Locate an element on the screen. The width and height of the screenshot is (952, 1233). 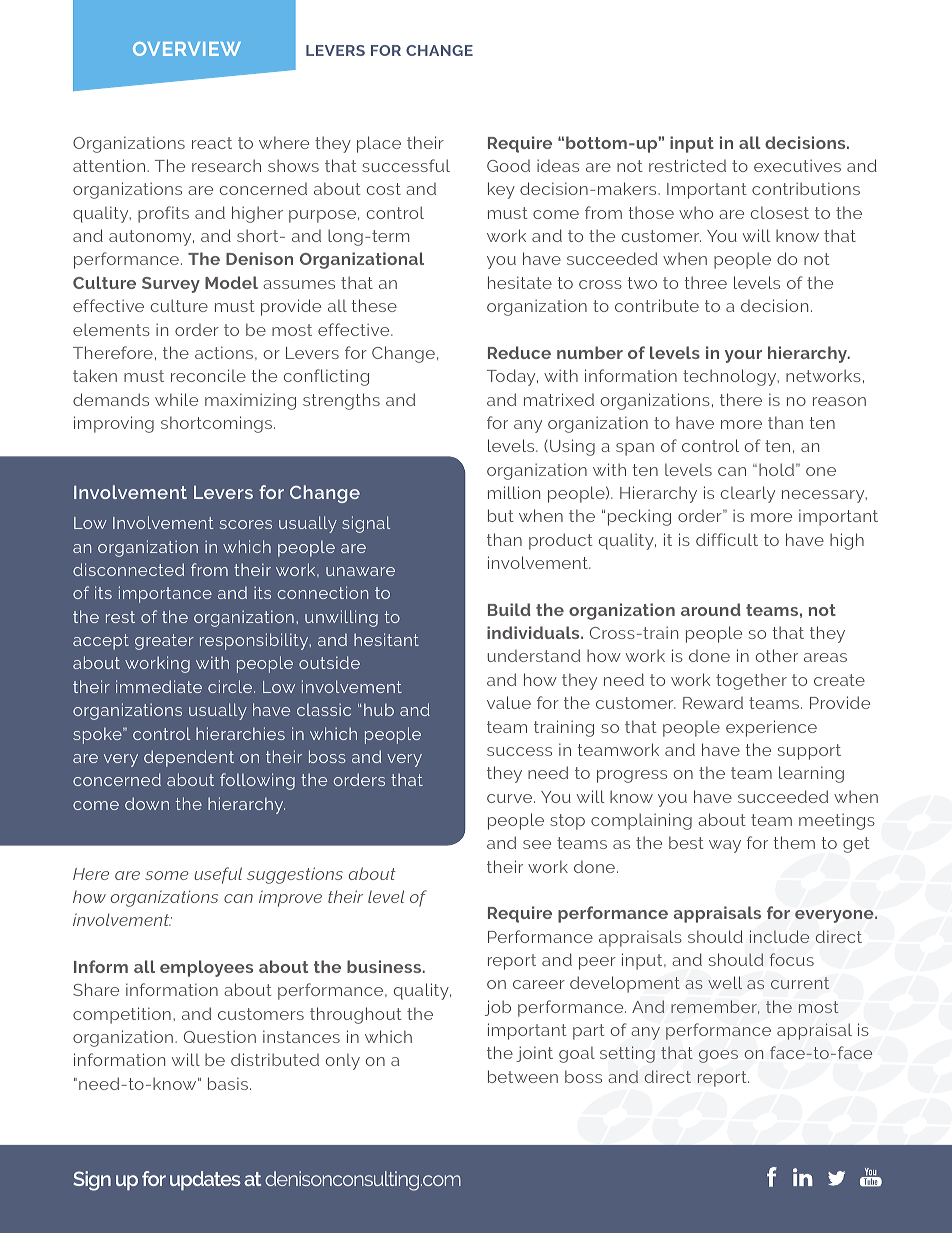
executives is located at coordinates (797, 165).
